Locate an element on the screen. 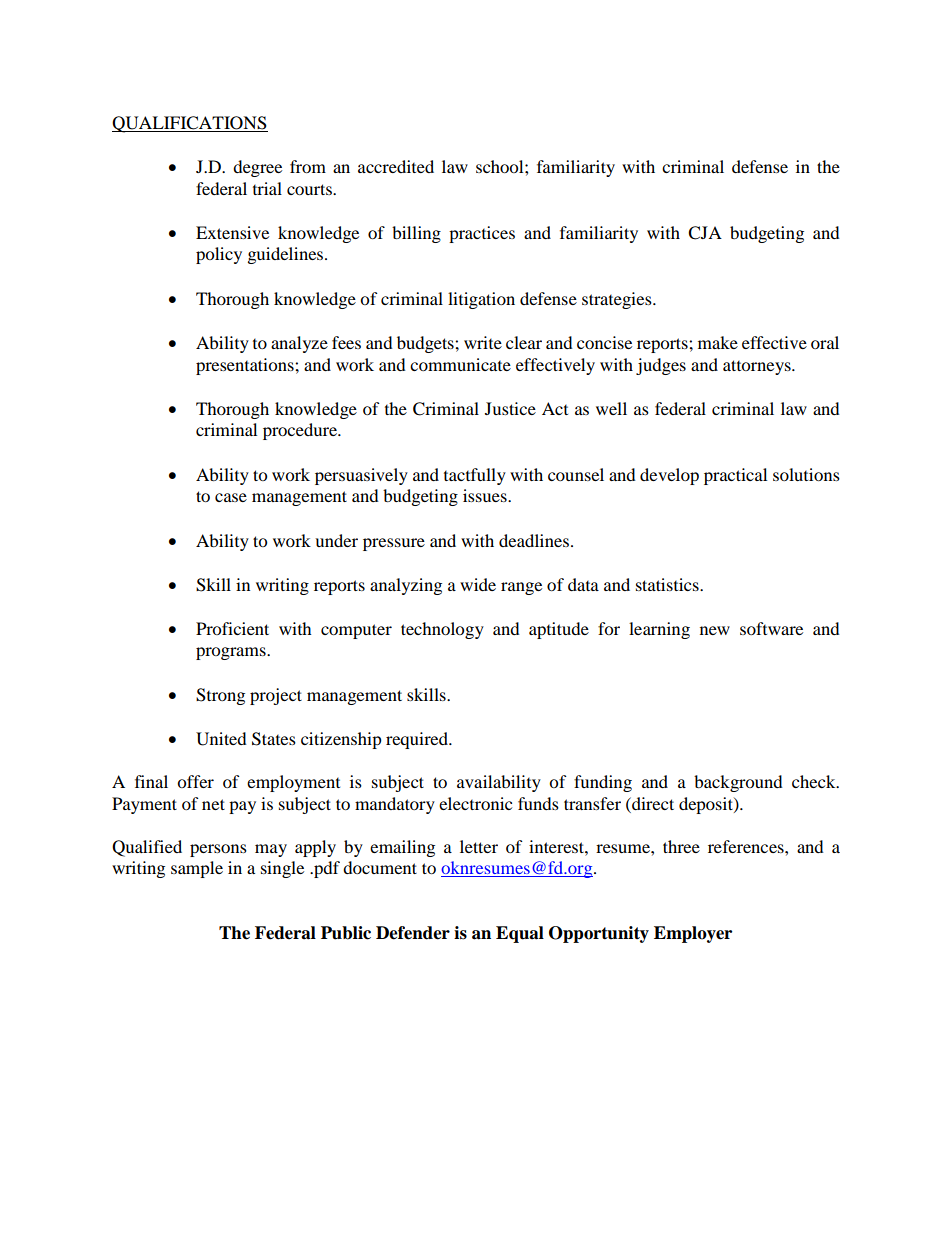 The width and height of the screenshot is (952, 1233). case is located at coordinates (231, 497).
